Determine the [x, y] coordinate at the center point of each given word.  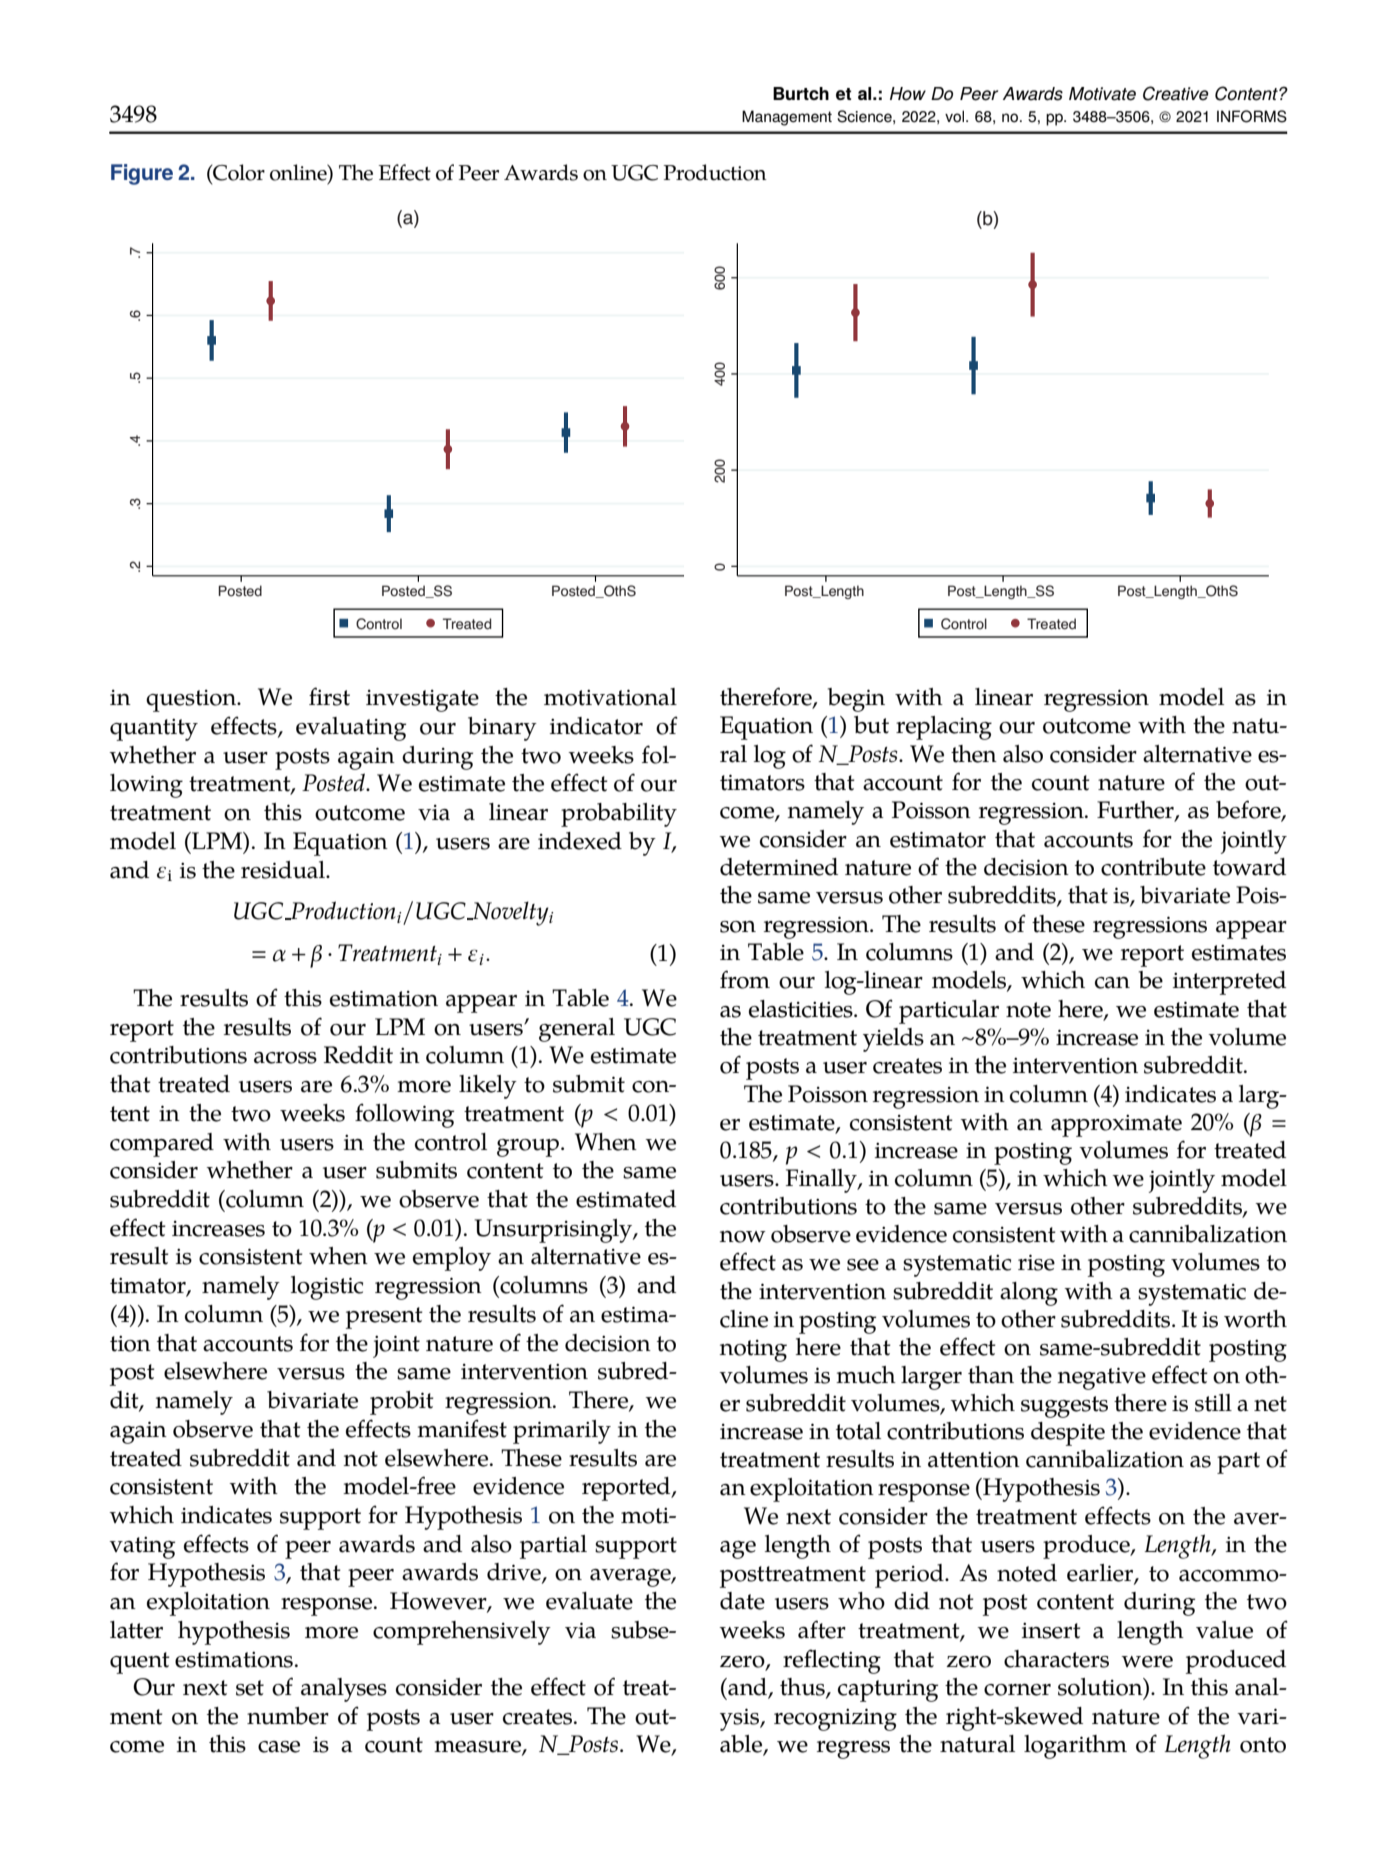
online [299, 173]
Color [238, 173]
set [250, 1688]
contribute [1153, 867]
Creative [1176, 93]
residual [284, 870]
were [1147, 1662]
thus [803, 1688]
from [745, 979]
